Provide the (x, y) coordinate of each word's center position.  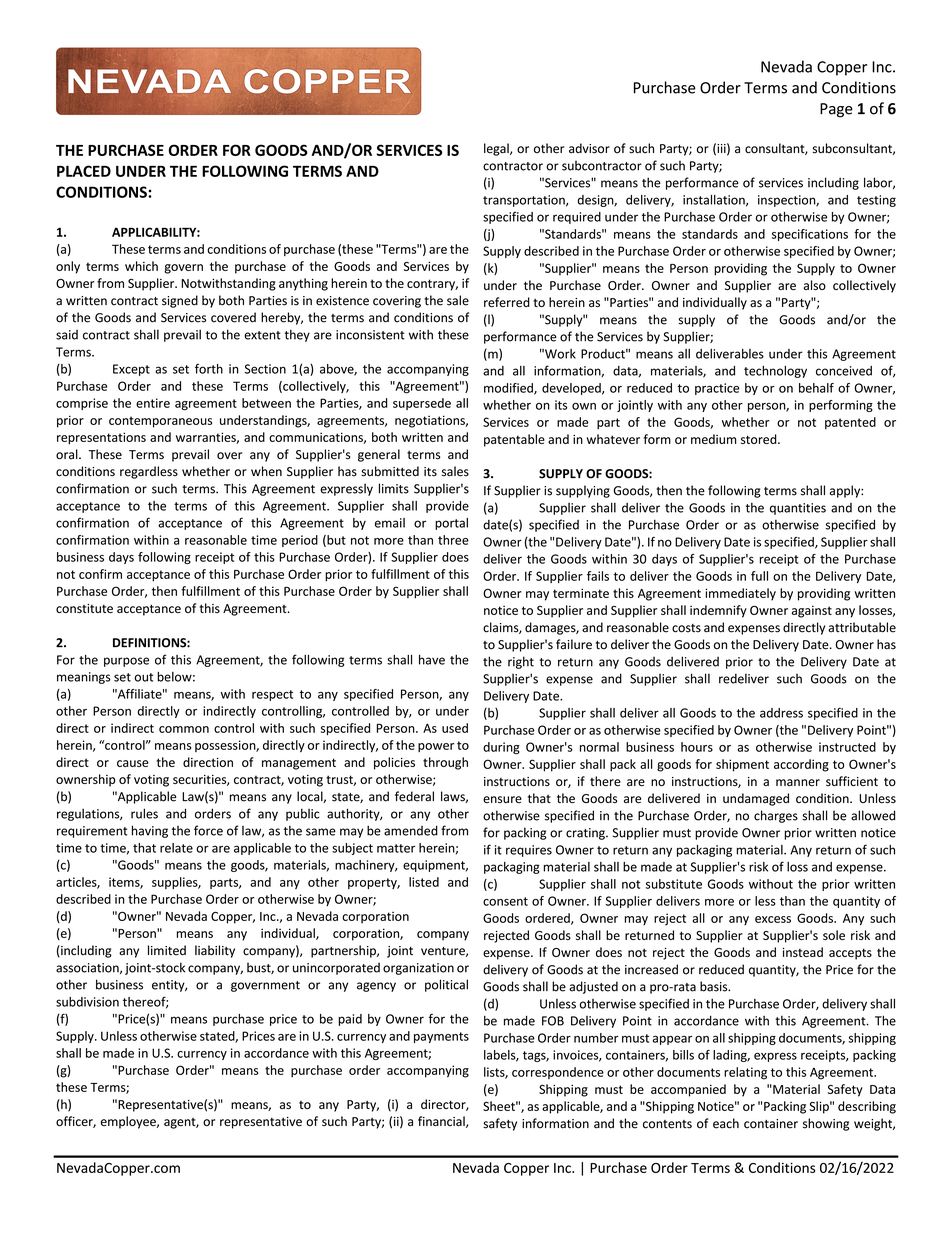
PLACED (84, 171)
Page (836, 110)
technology (775, 372)
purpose (126, 662)
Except (131, 370)
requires (529, 851)
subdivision (87, 1002)
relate (176, 848)
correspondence (558, 1073)
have (432, 660)
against (812, 612)
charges (776, 816)
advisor (589, 148)
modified (509, 389)
